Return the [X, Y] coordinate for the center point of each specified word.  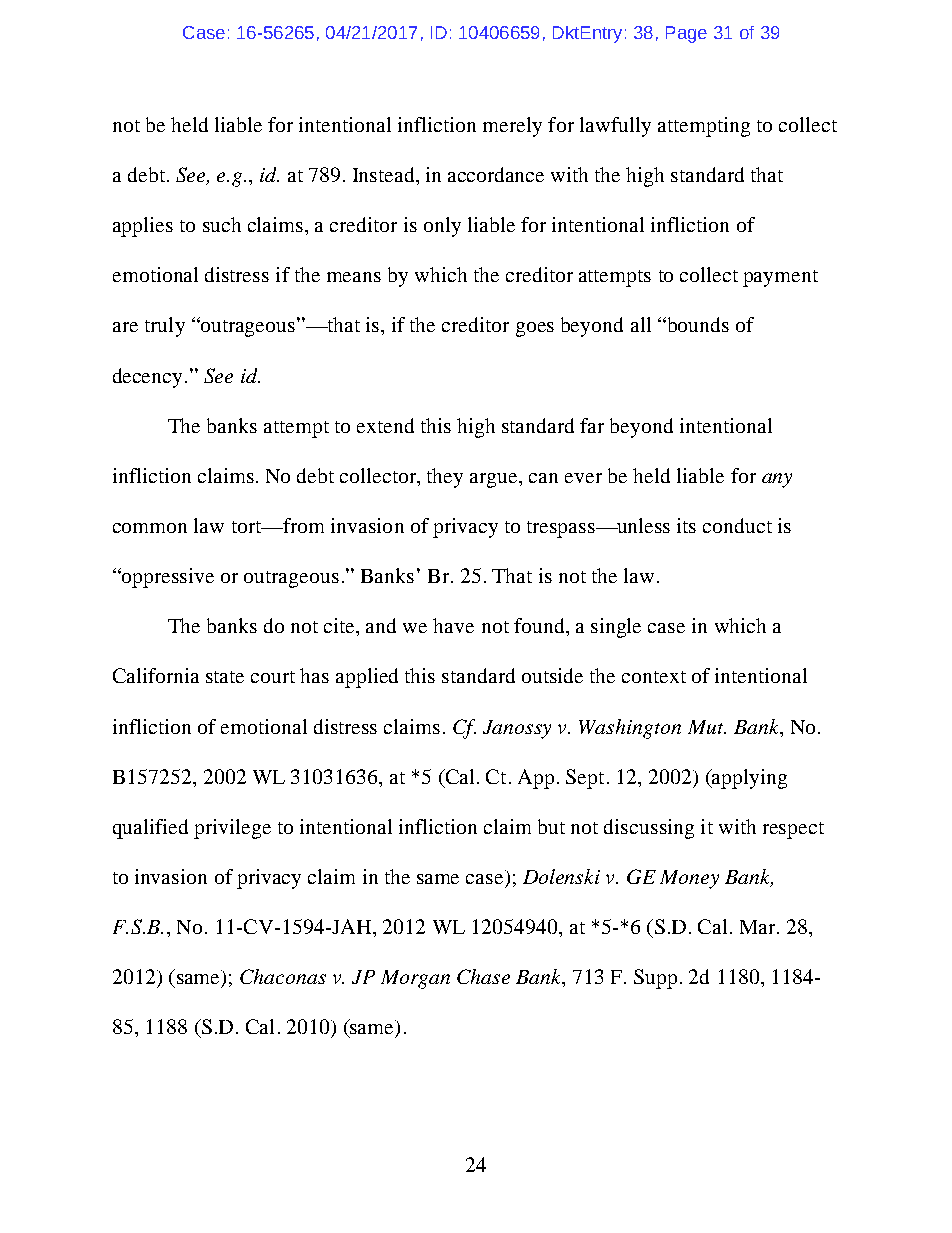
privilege [232, 829]
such [222, 224]
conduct [737, 525]
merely [512, 127]
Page [686, 34]
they [445, 478]
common [150, 528]
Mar [759, 927]
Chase [483, 976]
